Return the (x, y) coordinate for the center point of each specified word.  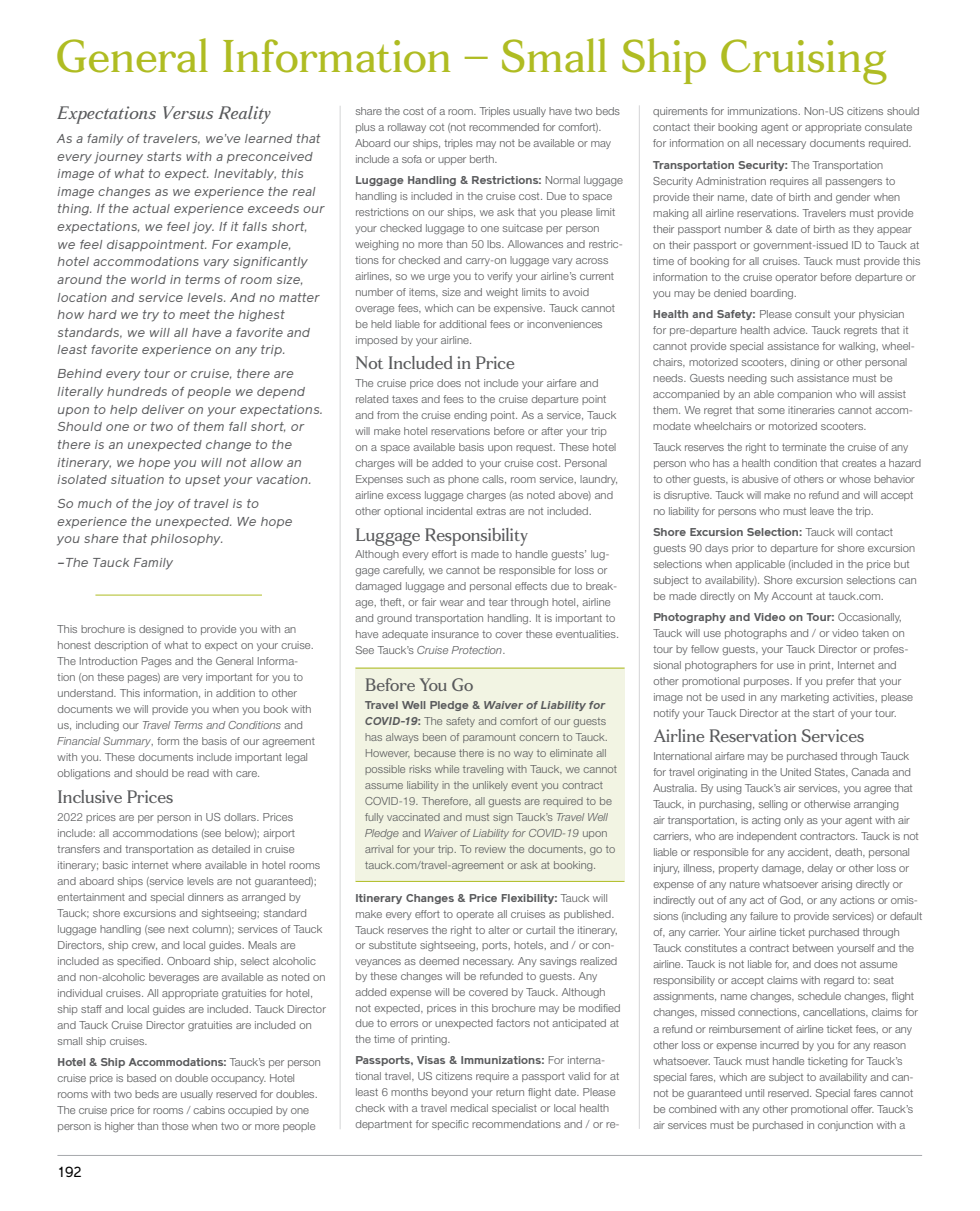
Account (791, 596)
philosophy (186, 540)
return (510, 1092)
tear (498, 602)
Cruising (804, 62)
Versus (188, 112)
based (141, 1078)
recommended (504, 127)
